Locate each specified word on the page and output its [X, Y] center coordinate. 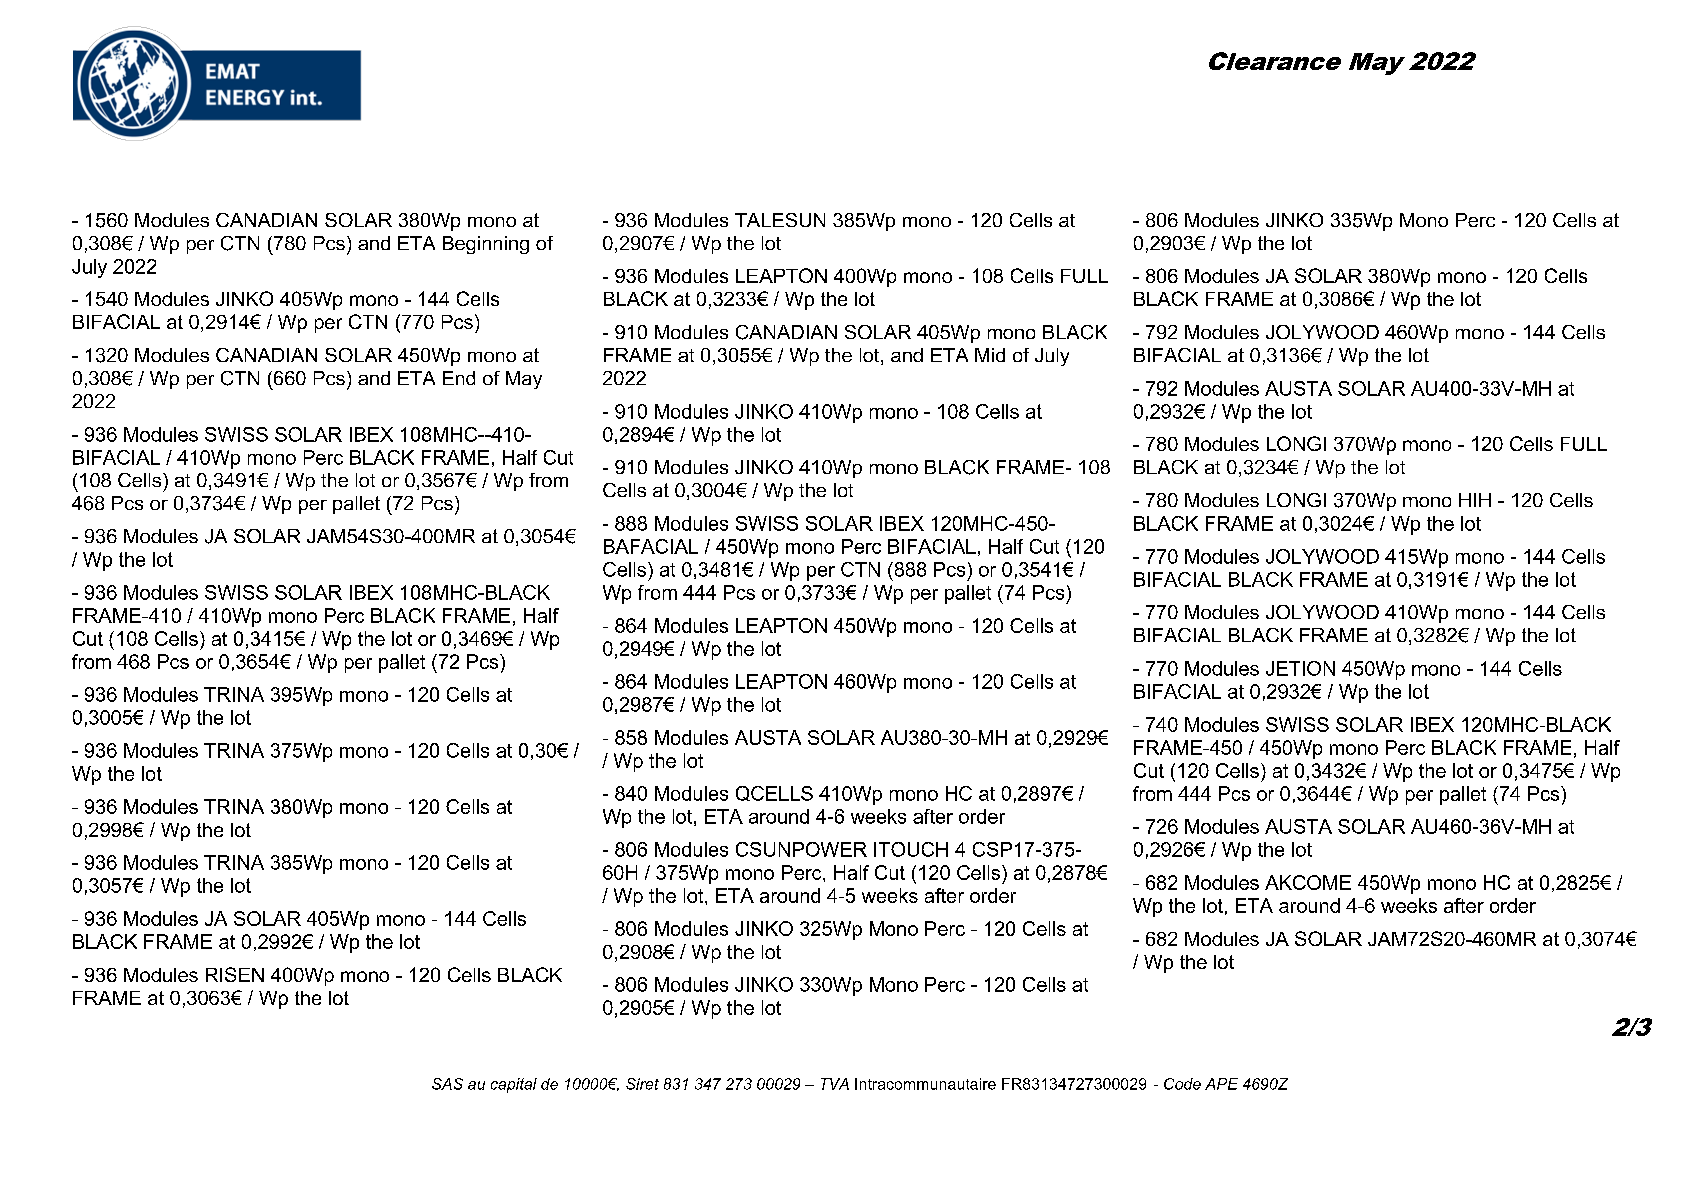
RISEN [235, 974]
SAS [447, 1084]
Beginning [486, 245]
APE [1221, 1084]
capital [514, 1085]
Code [1182, 1084]
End [459, 378]
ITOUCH [911, 849]
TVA [835, 1084]
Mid [990, 355]
